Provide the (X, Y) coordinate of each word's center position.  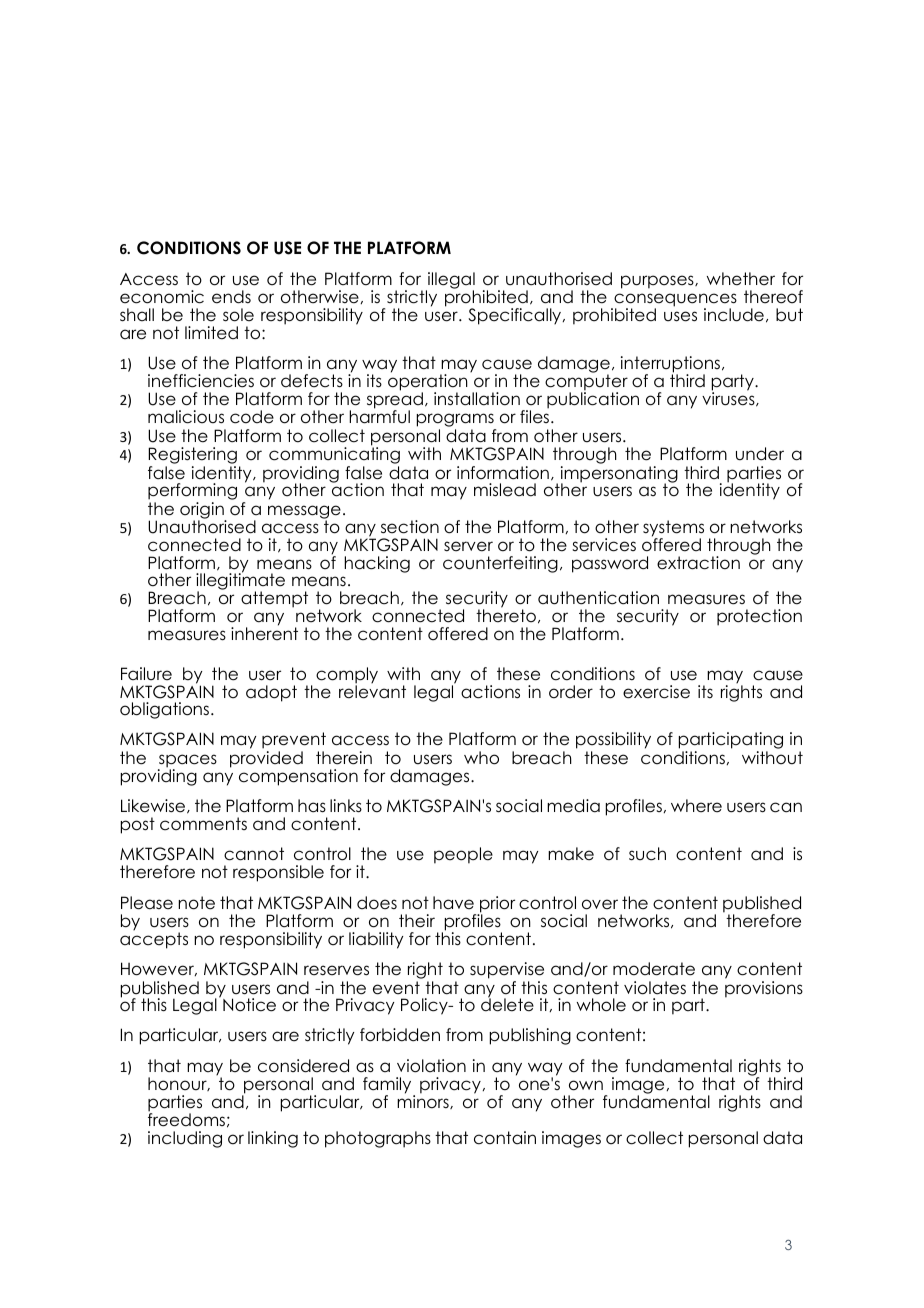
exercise (656, 692)
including (185, 1139)
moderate (654, 969)
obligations (166, 710)
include (734, 315)
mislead (505, 490)
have (453, 903)
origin (203, 511)
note (196, 903)
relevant (372, 691)
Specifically (516, 316)
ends (231, 297)
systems (673, 529)
